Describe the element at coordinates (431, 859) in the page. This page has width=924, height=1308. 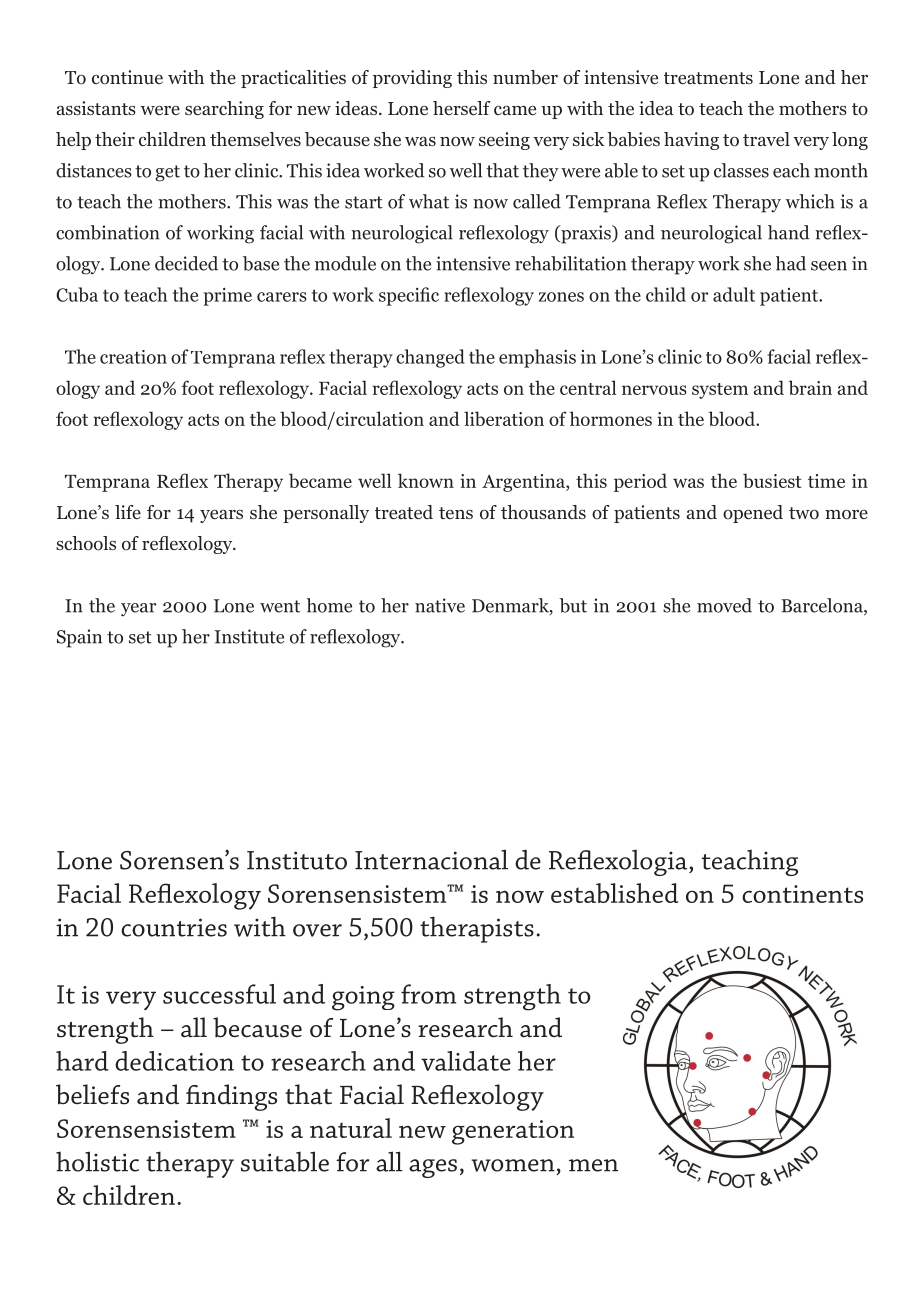
I see `Internacional` at that location.
